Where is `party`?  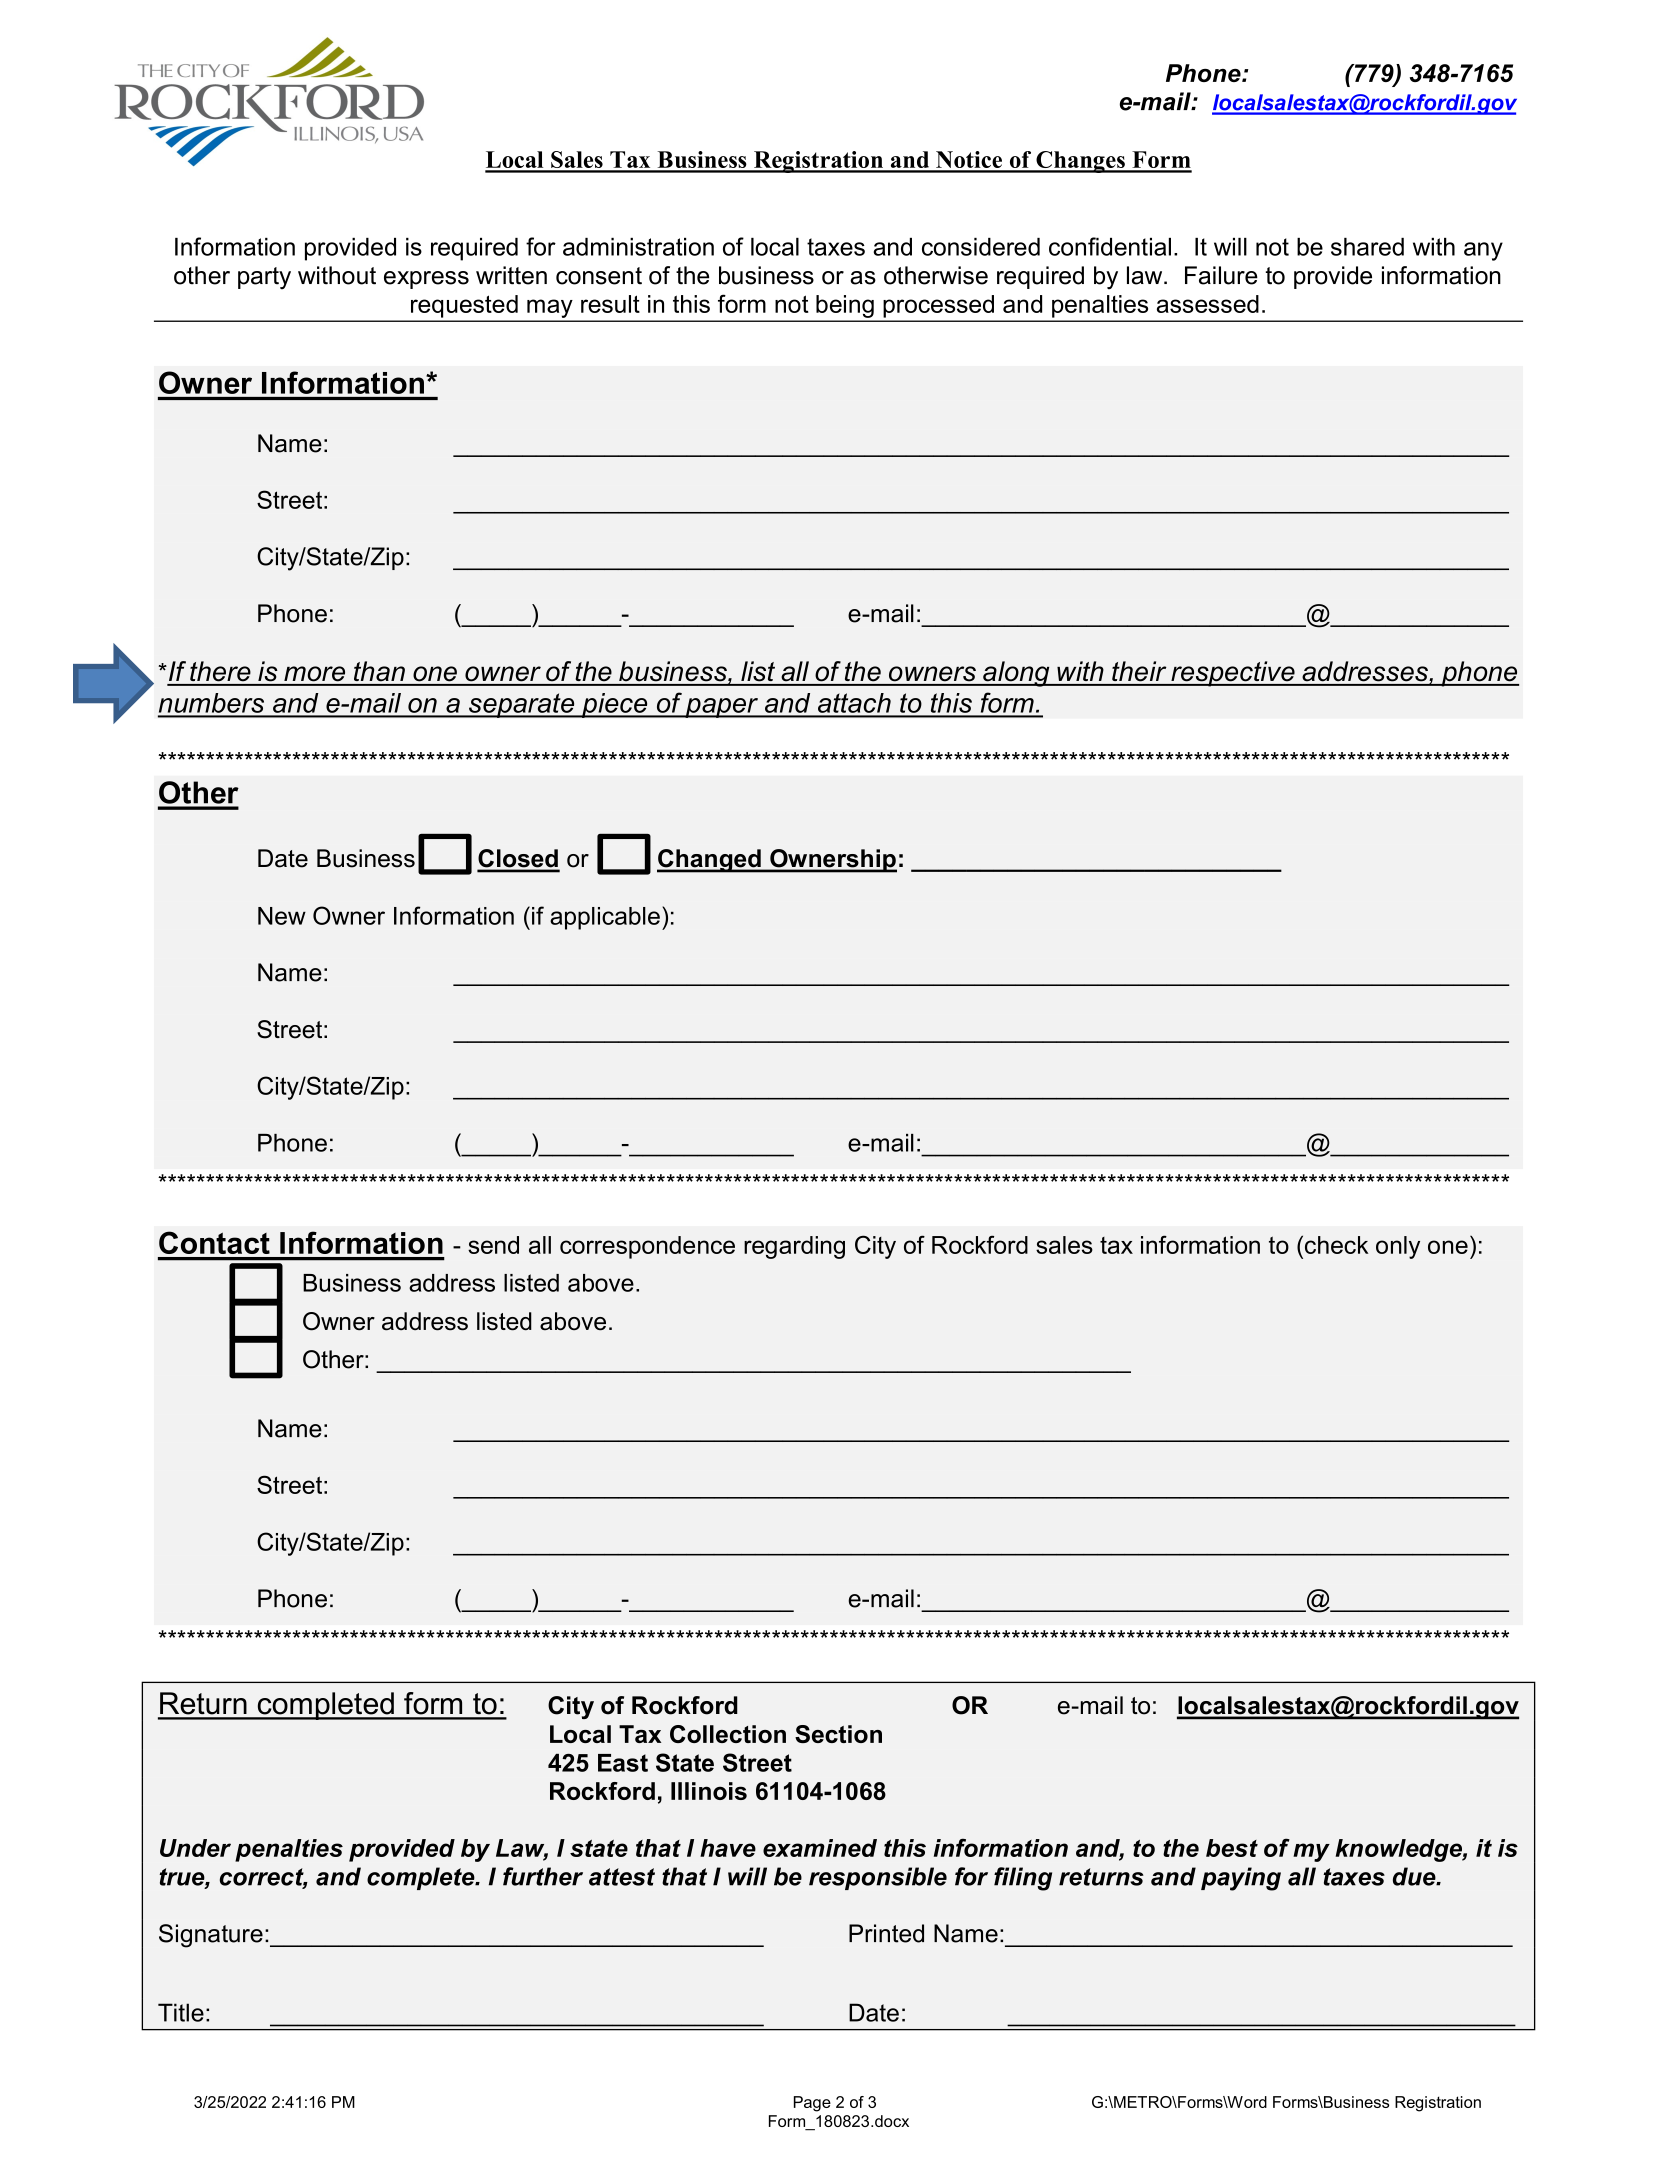 party is located at coordinates (264, 278).
